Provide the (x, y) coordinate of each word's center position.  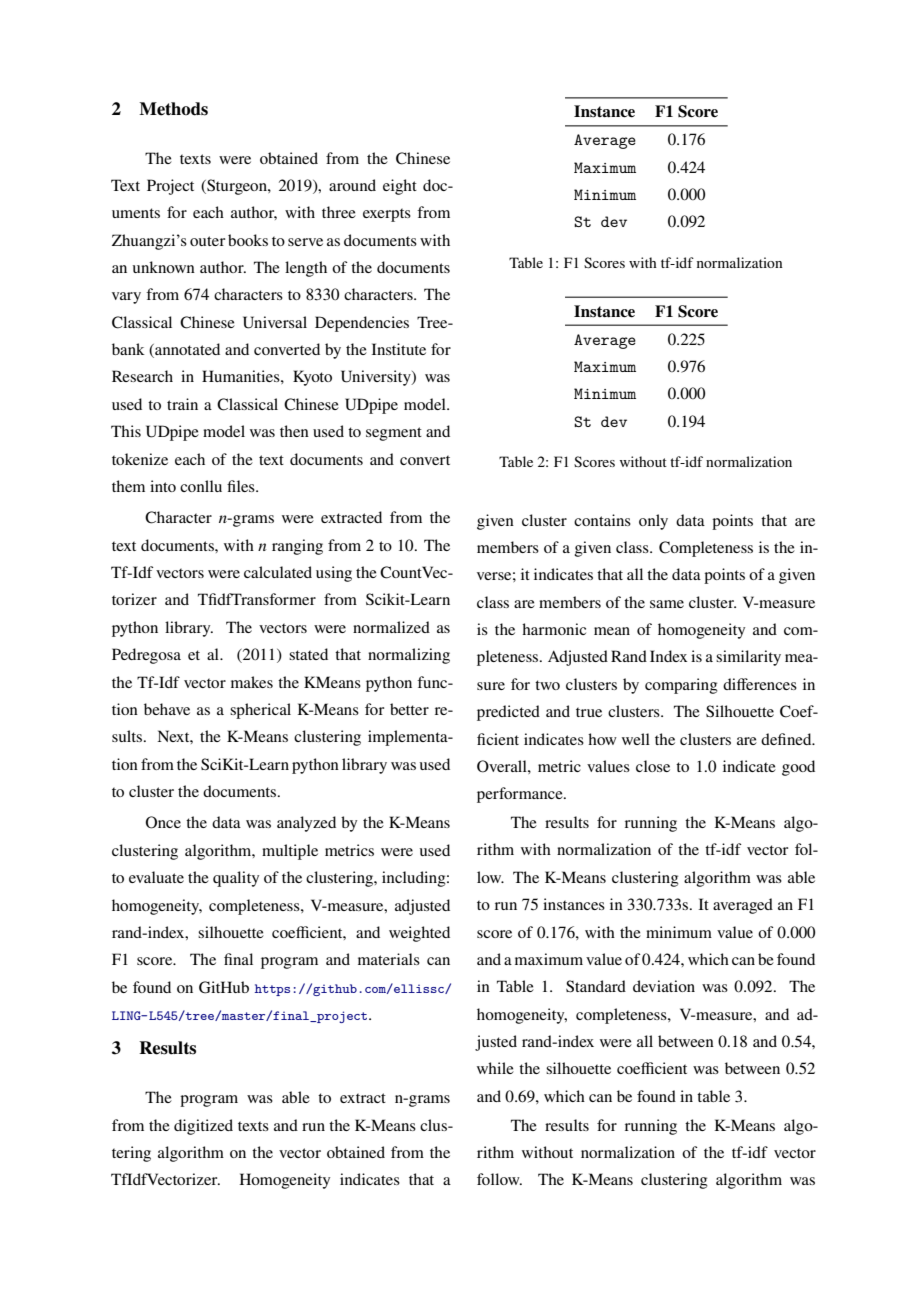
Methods (173, 109)
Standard (596, 986)
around (352, 185)
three (339, 212)
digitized (203, 1127)
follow (499, 1179)
